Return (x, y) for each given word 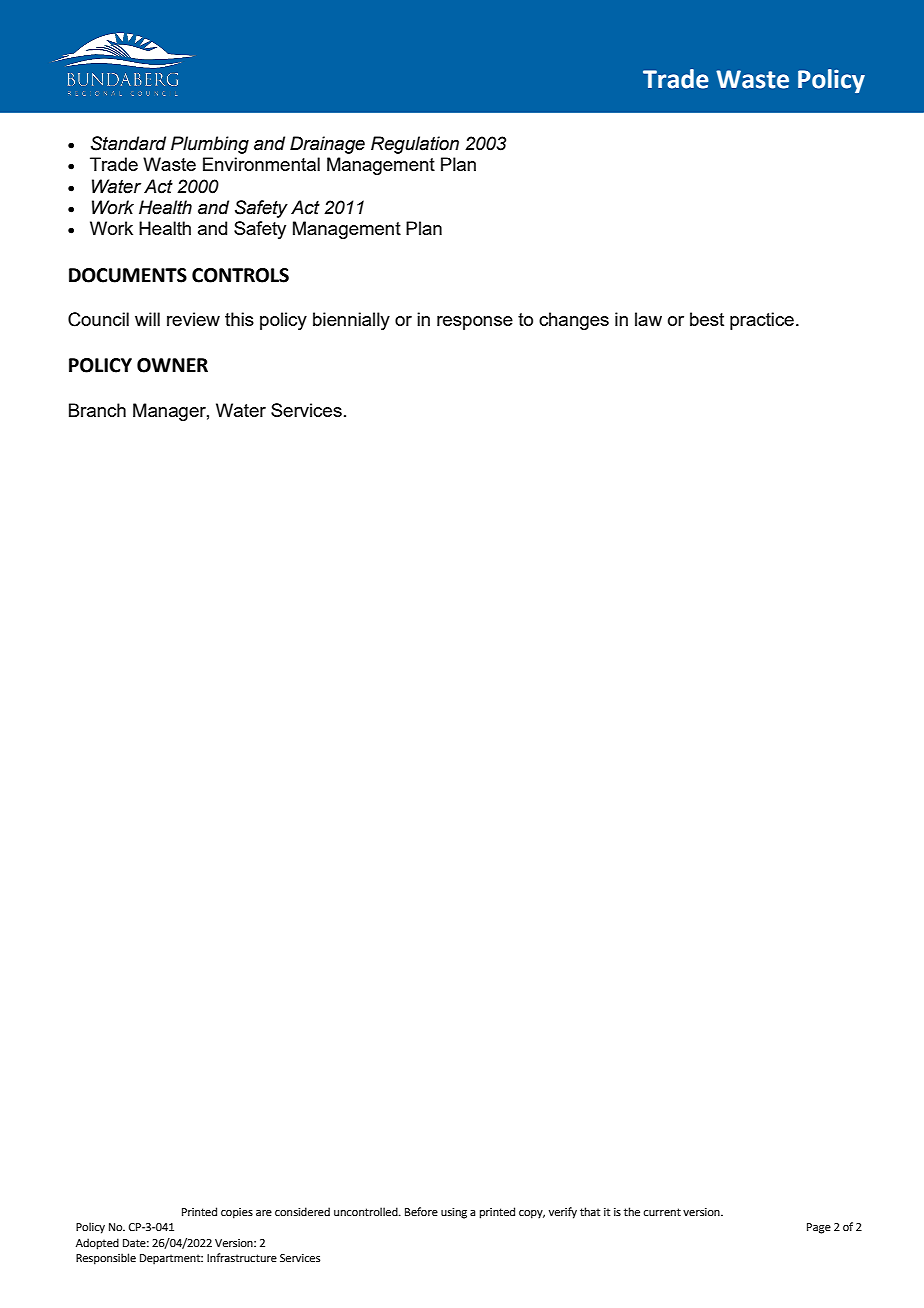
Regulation (415, 145)
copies (237, 1213)
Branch (97, 410)
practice (762, 321)
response (475, 323)
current (662, 1212)
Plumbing (210, 145)
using (454, 1213)
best (707, 319)
